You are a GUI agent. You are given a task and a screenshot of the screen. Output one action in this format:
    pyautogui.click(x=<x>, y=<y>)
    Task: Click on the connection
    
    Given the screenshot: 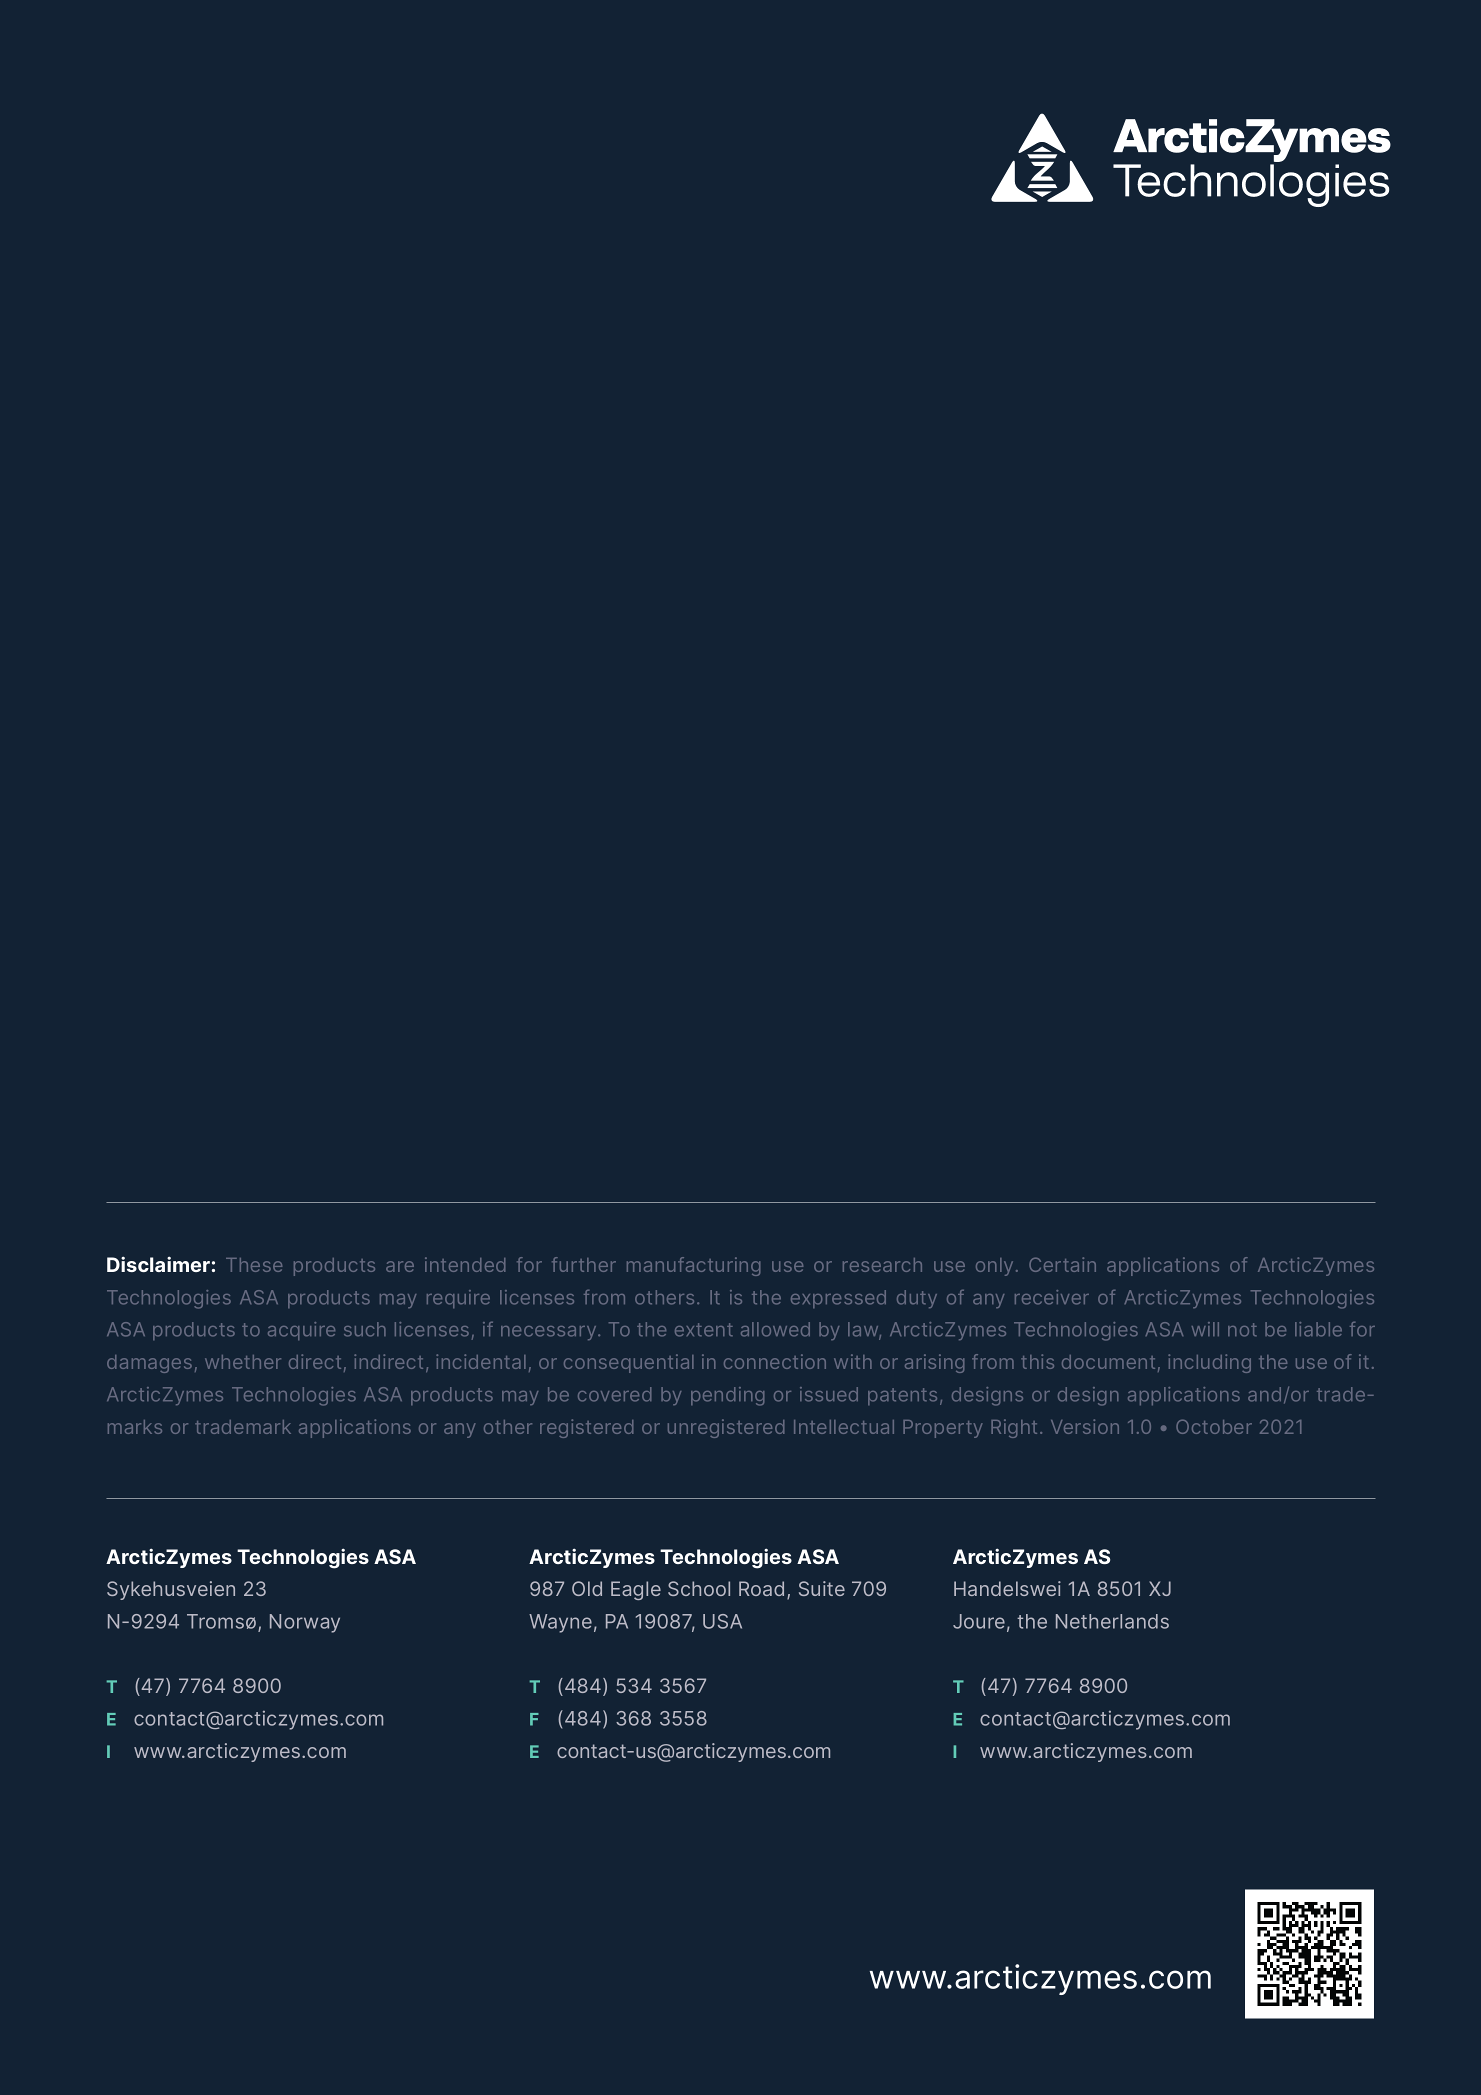 What is the action you would take?
    pyautogui.click(x=775, y=1361)
